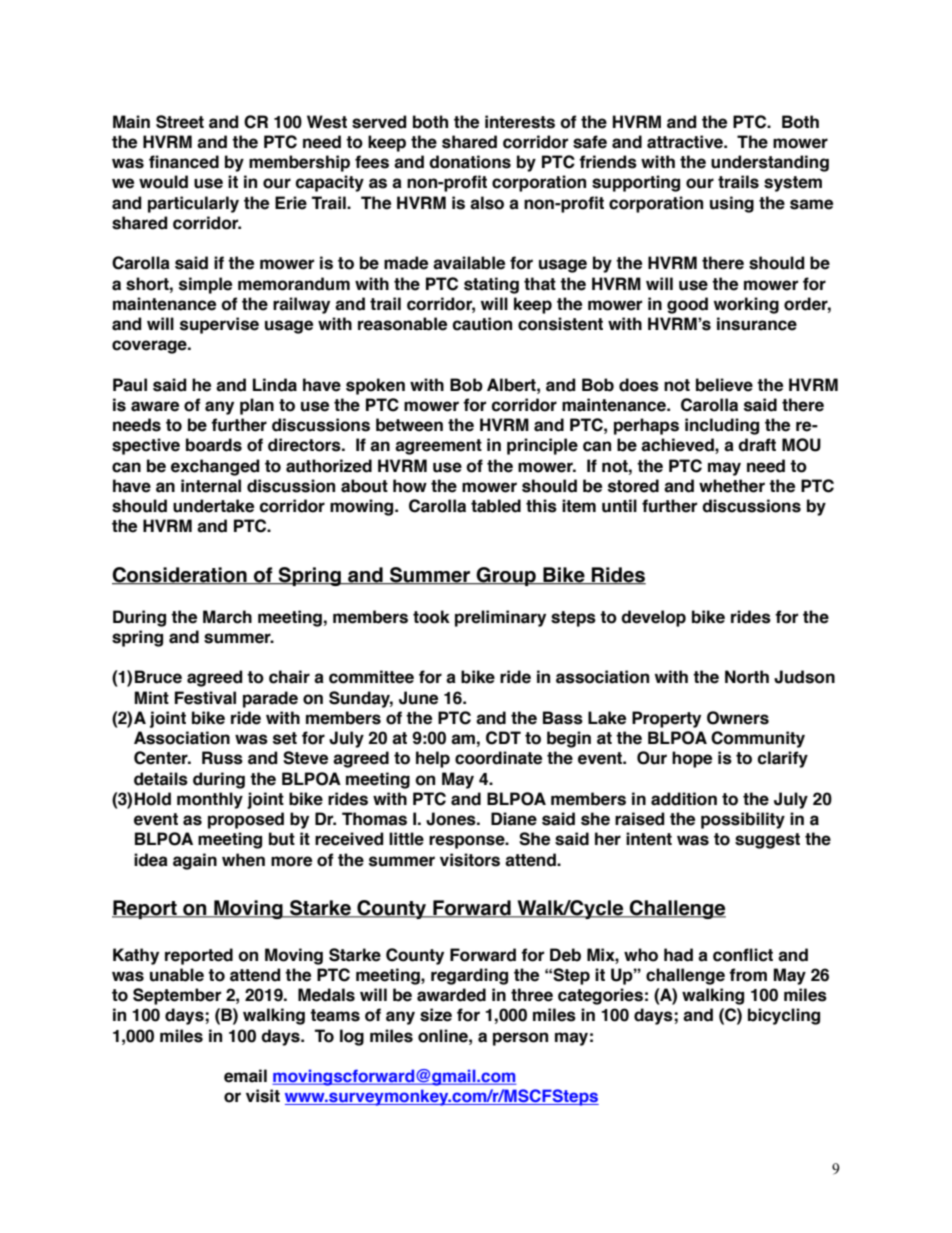  What do you see at coordinates (184, 162) in the page?
I see `financed` at bounding box center [184, 162].
